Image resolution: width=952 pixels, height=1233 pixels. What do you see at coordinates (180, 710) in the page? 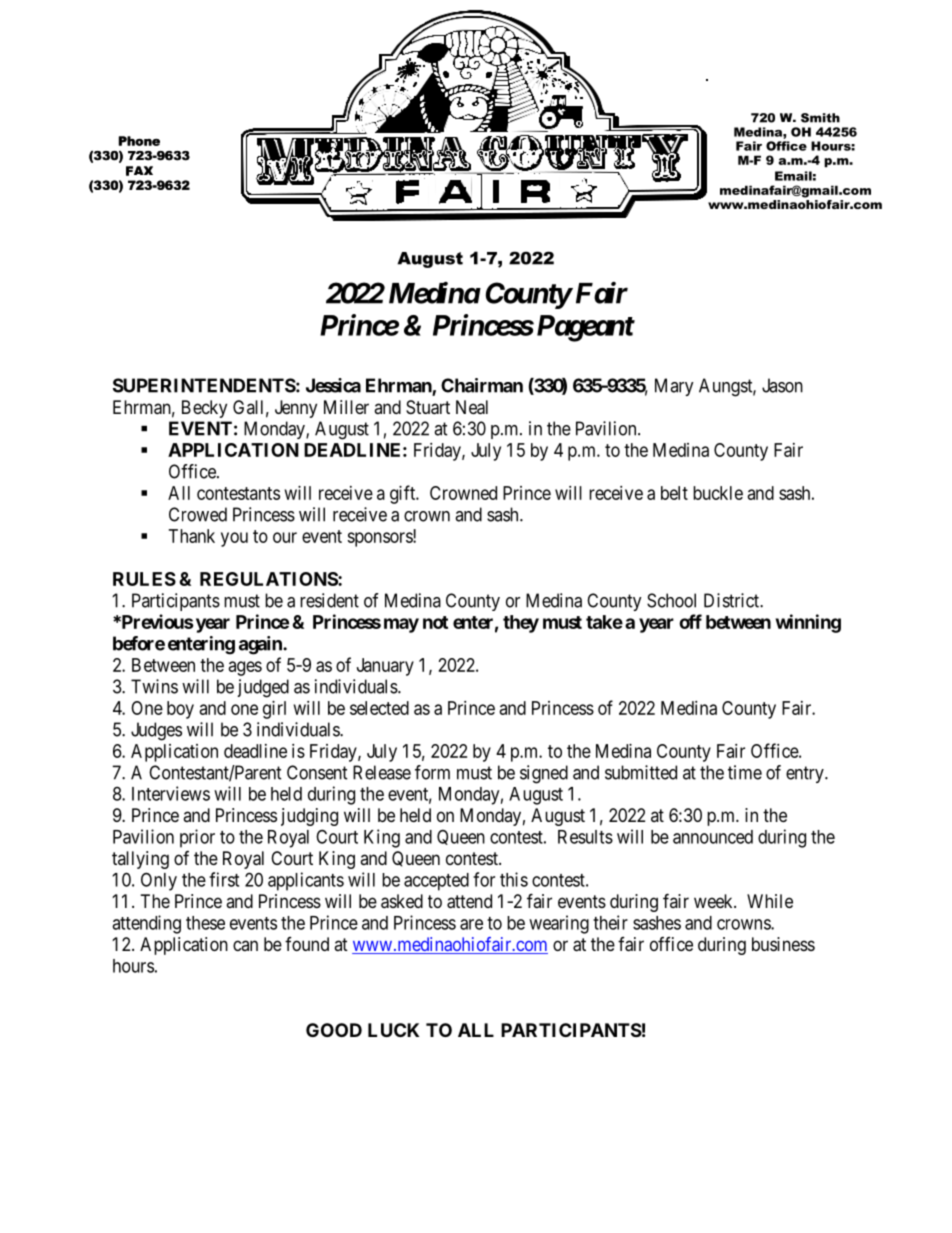
I see `boy` at bounding box center [180, 710].
